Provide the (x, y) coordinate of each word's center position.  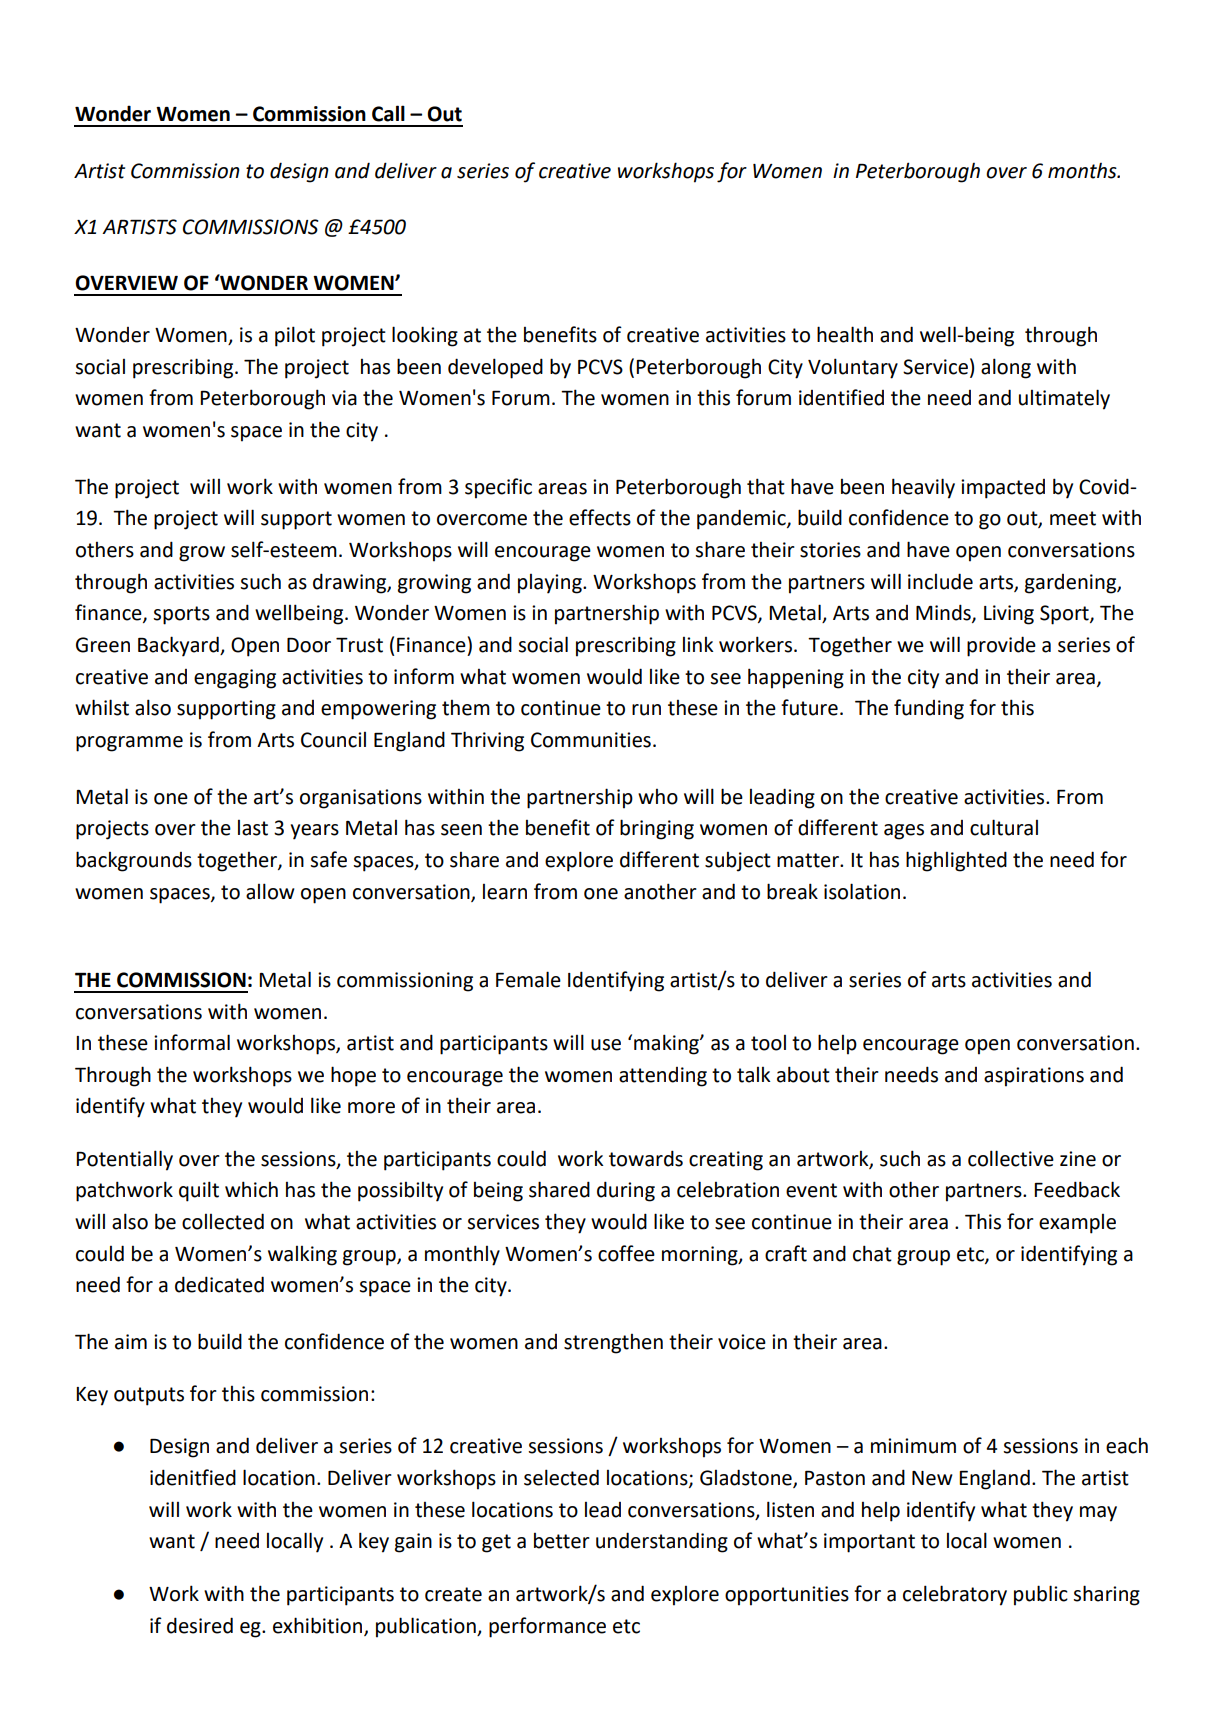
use (606, 1045)
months (1083, 171)
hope (353, 1076)
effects (600, 517)
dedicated (219, 1284)
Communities (591, 740)
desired (200, 1625)
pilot (295, 336)
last (253, 828)
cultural (1004, 827)
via (344, 398)
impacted (1003, 489)
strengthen (613, 1344)
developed (495, 368)
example (1077, 1224)
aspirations (1034, 1077)
